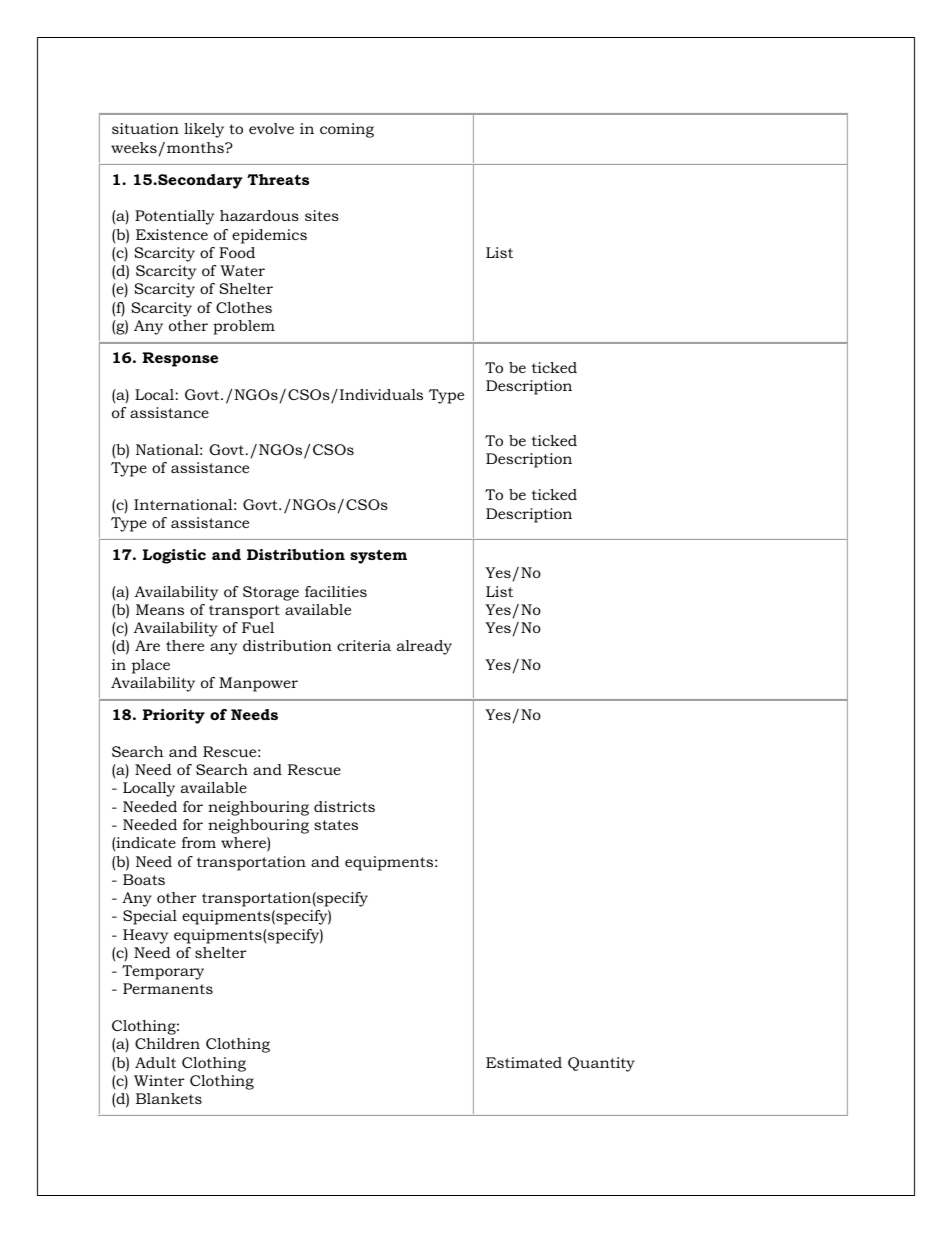 The height and width of the screenshot is (1233, 952). Describe the element at coordinates (167, 1043) in the screenshot. I see `Children` at that location.
